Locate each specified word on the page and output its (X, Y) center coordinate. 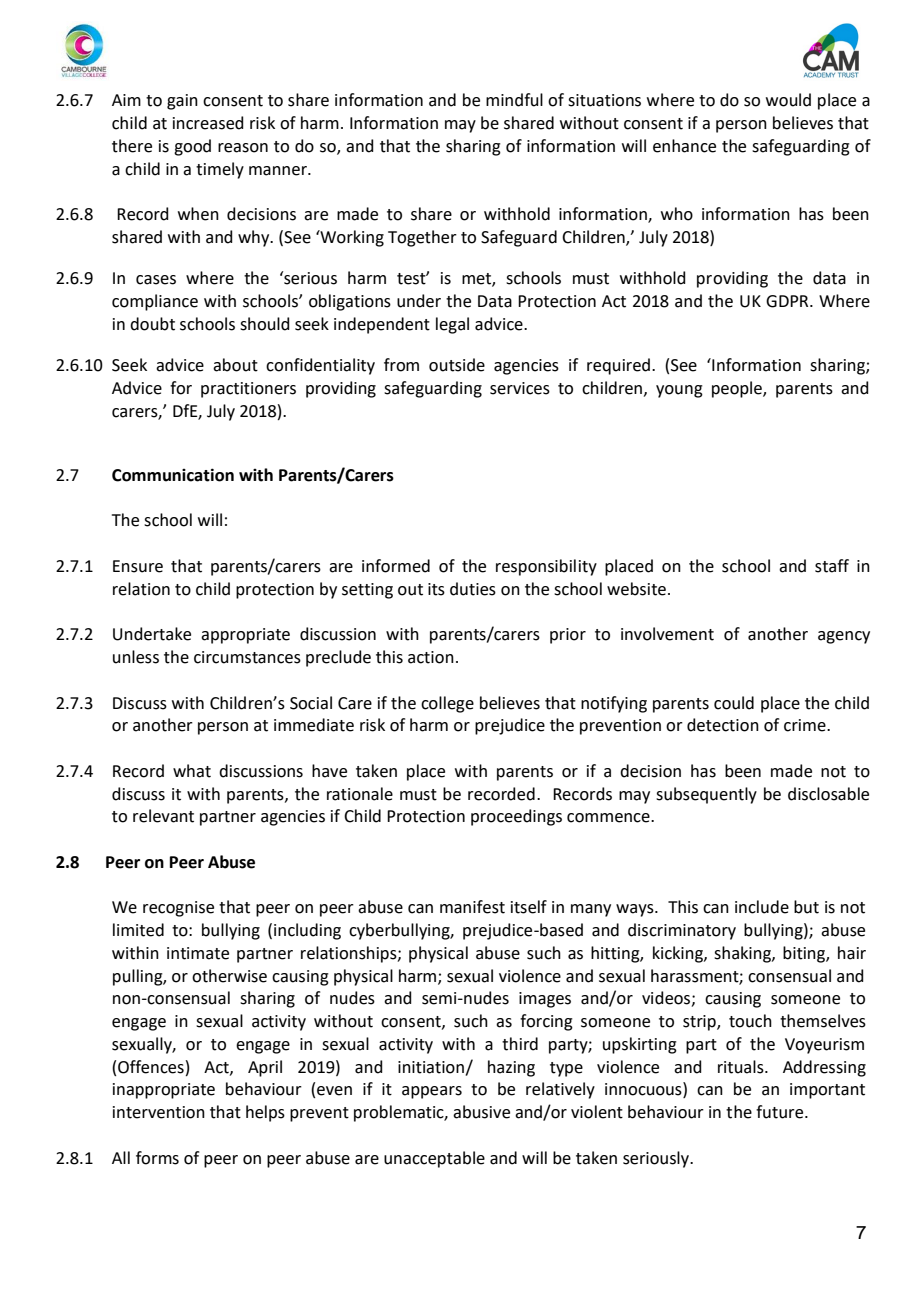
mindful (514, 100)
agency (844, 637)
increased (208, 123)
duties (473, 589)
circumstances (247, 657)
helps (265, 1113)
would (788, 100)
